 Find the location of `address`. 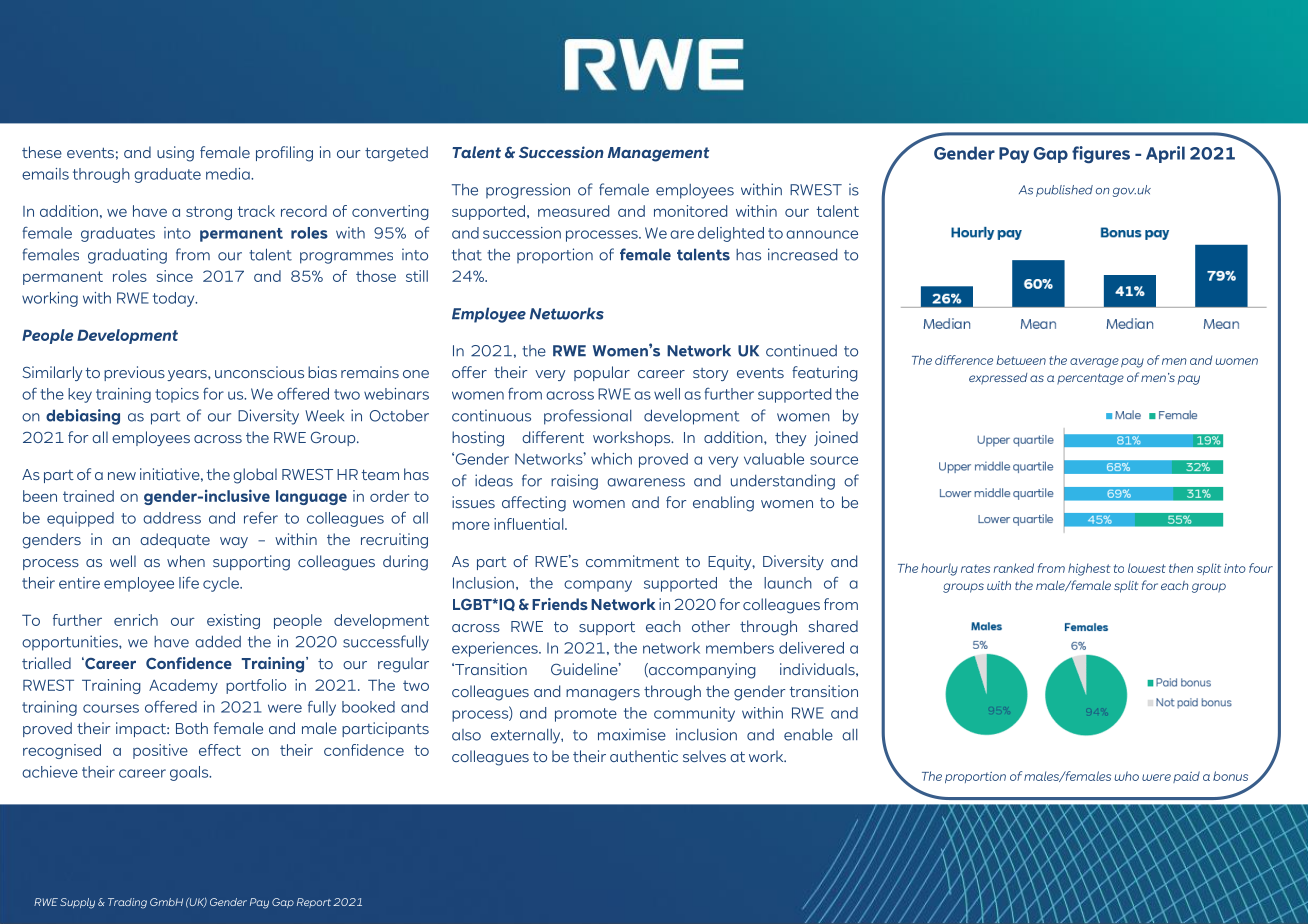

address is located at coordinates (172, 518).
